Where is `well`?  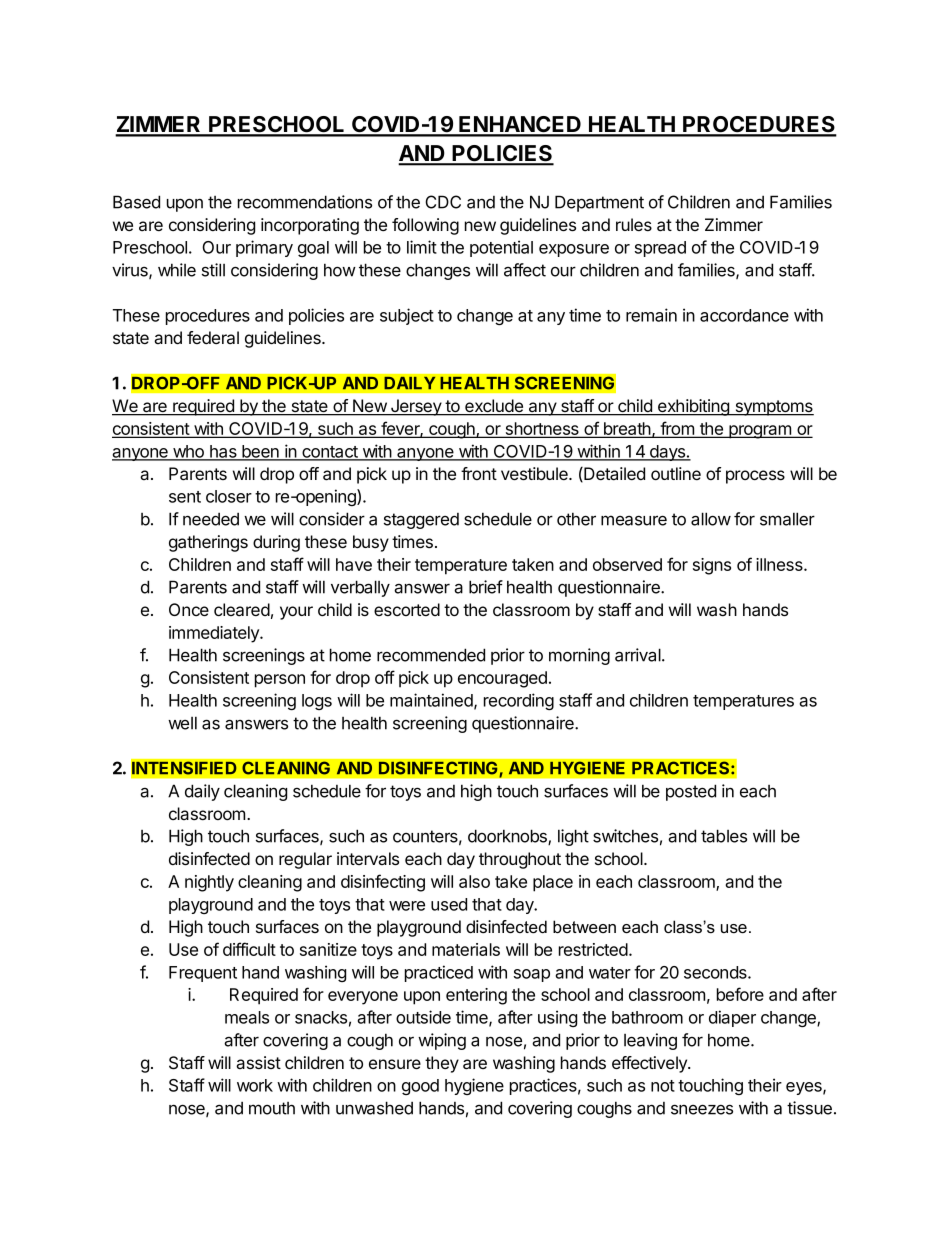
well is located at coordinates (182, 723).
